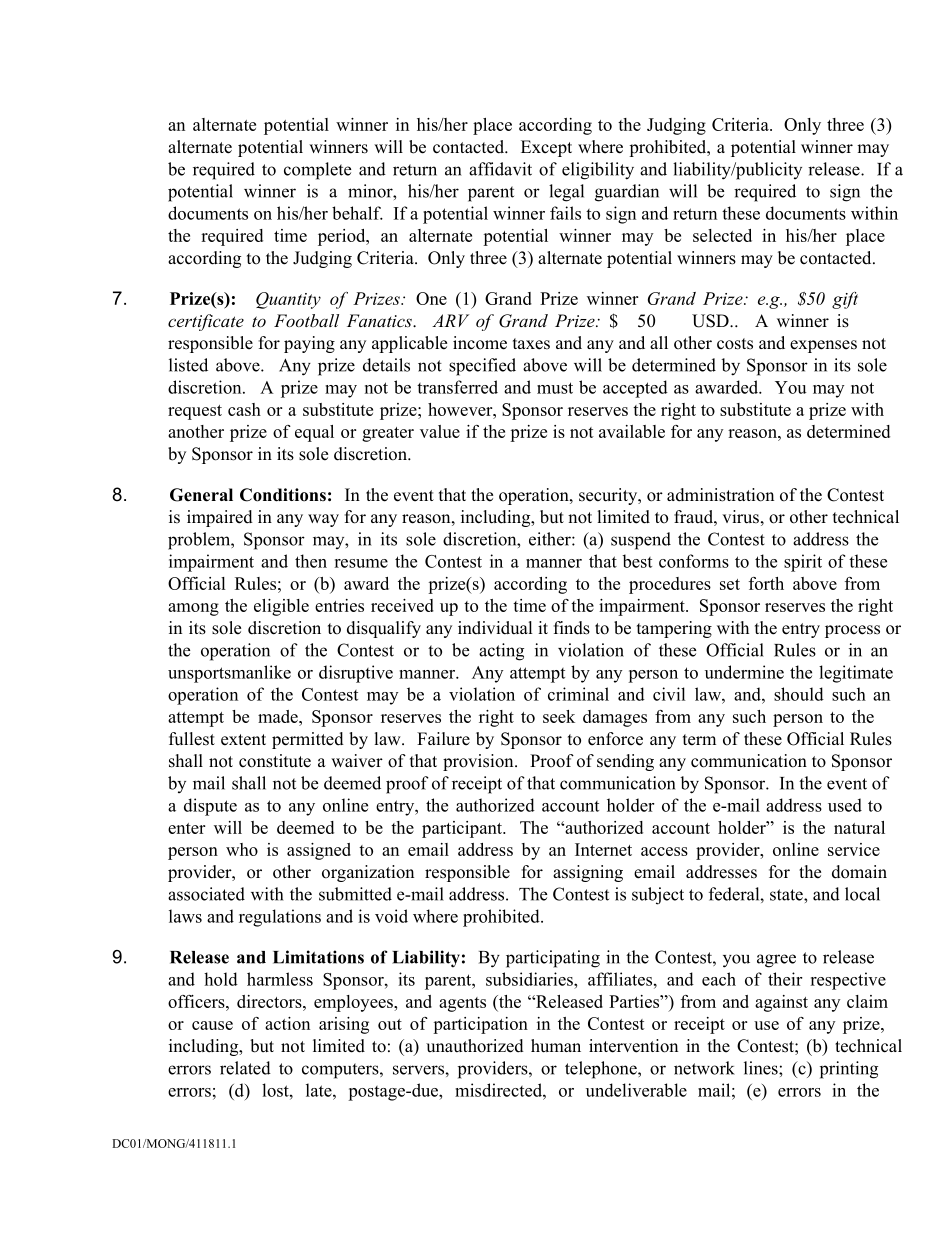 This screenshot has width=952, height=1233. I want to click on security, so click(609, 496).
